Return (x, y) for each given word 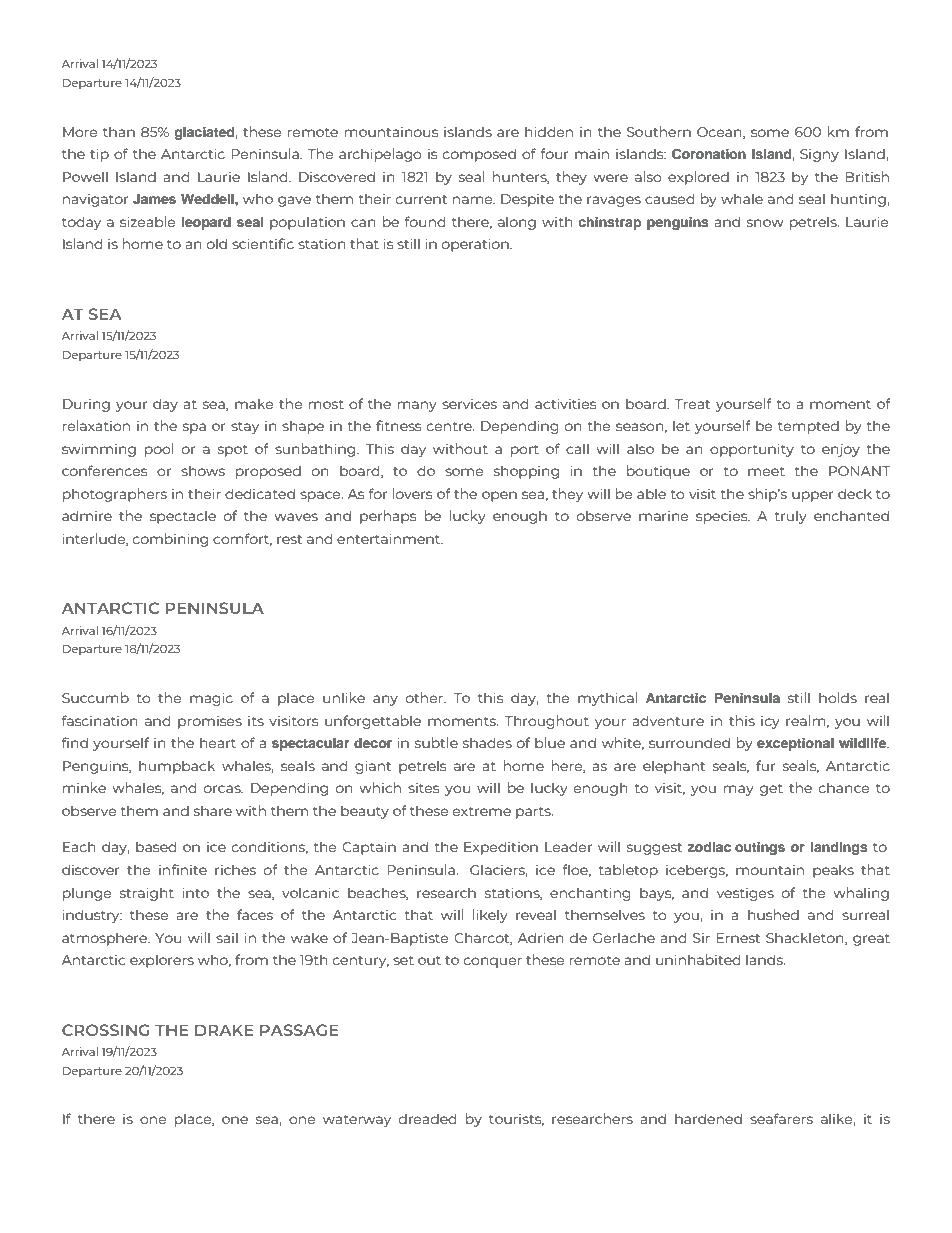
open (499, 496)
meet (766, 471)
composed (479, 155)
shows (203, 470)
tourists (516, 1119)
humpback (177, 767)
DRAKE (224, 1030)
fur (765, 765)
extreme (482, 811)
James (154, 199)
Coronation (709, 154)
